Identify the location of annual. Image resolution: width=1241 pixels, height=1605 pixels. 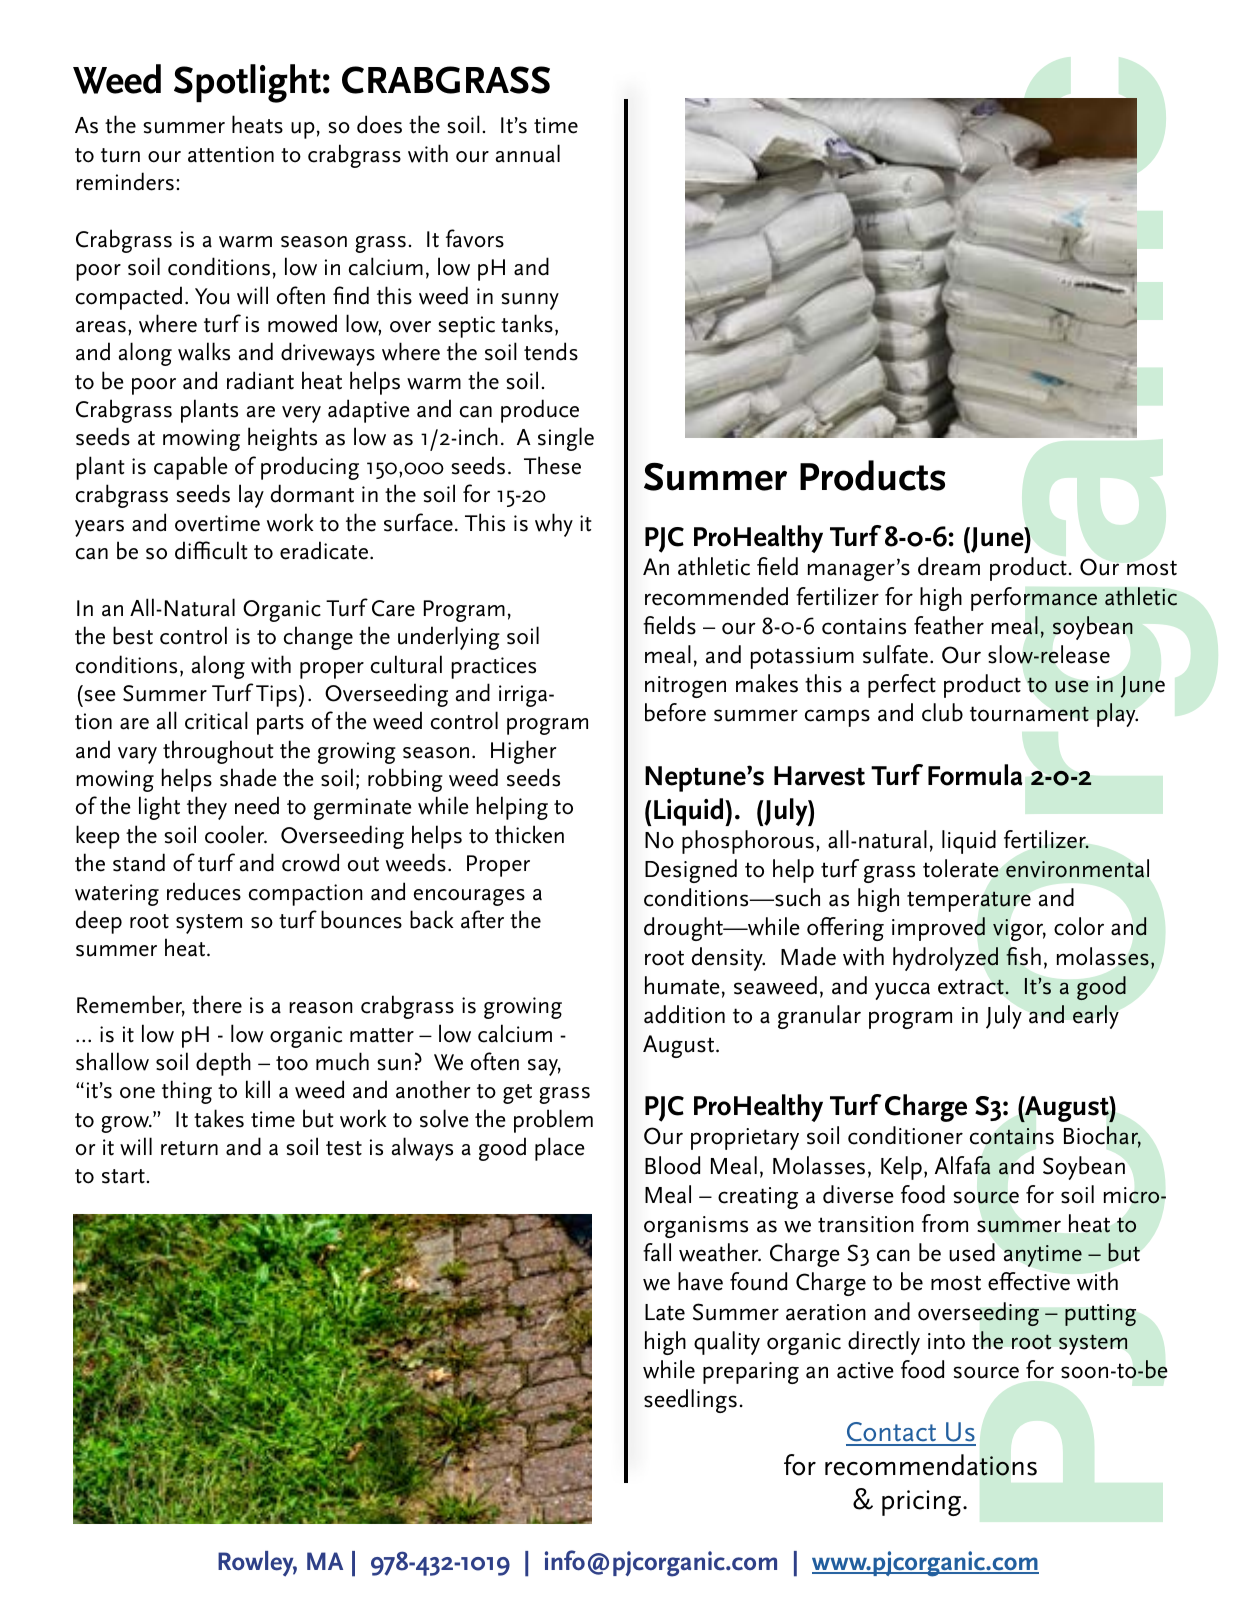
(528, 153).
